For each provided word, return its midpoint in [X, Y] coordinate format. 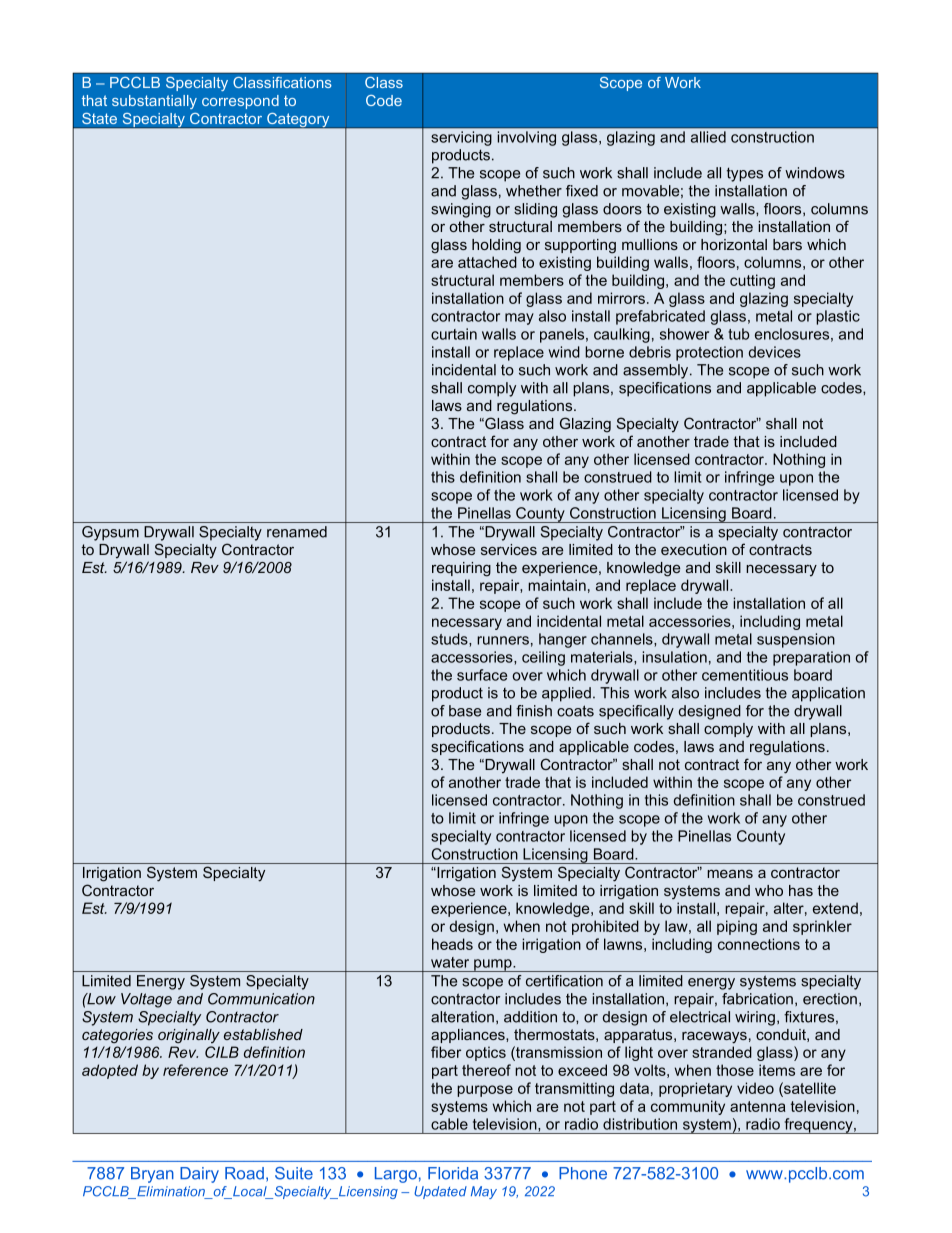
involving [527, 138]
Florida [453, 1173]
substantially [154, 102]
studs [450, 639]
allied [708, 137]
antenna [758, 1106]
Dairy [199, 1175]
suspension [796, 640]
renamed [297, 532]
